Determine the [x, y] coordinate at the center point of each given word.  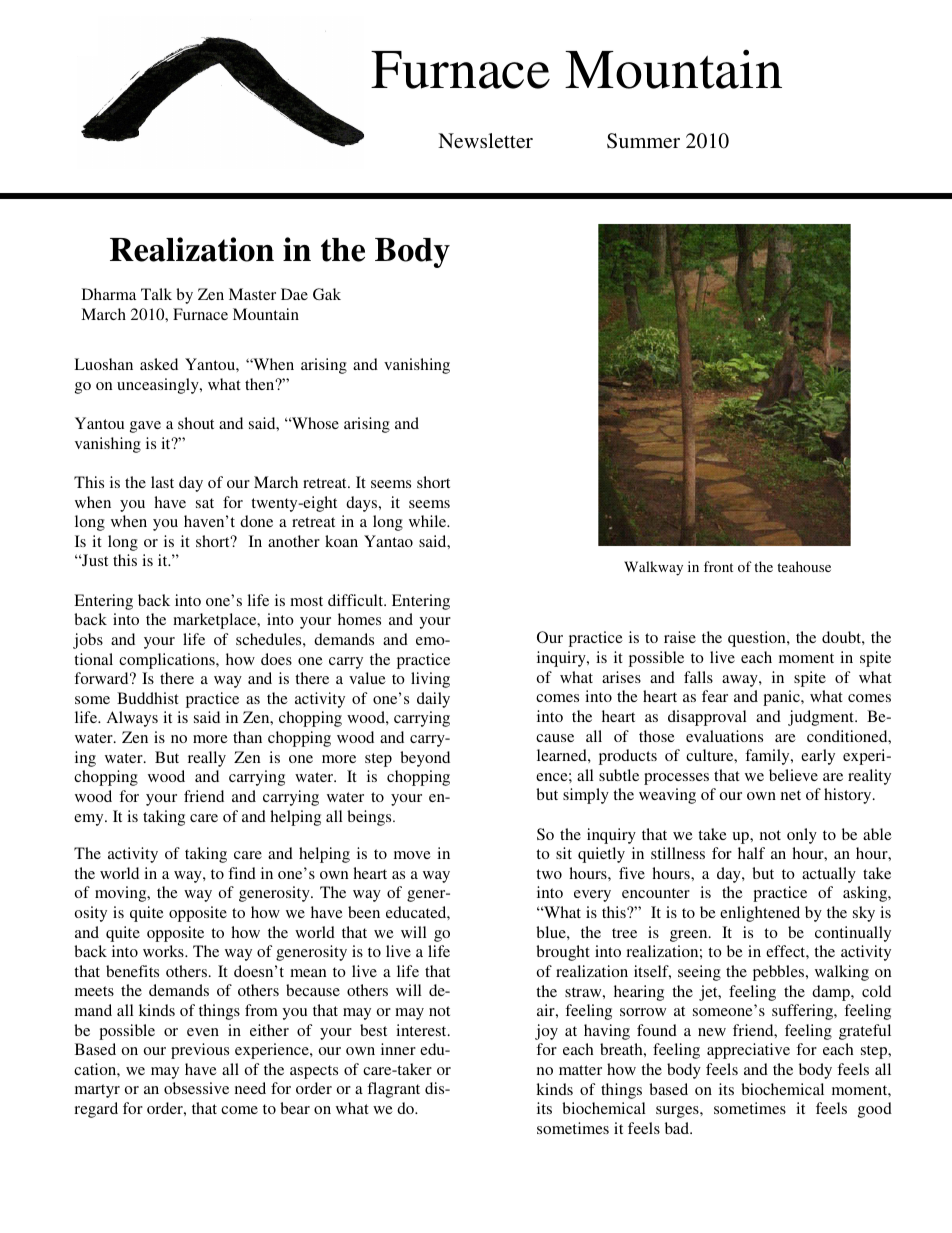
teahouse [804, 566]
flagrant [393, 1090]
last [162, 482]
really [207, 759]
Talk [156, 294]
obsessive [196, 1088]
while [429, 521]
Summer [643, 141]
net [791, 795]
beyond [425, 759]
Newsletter [485, 140]
